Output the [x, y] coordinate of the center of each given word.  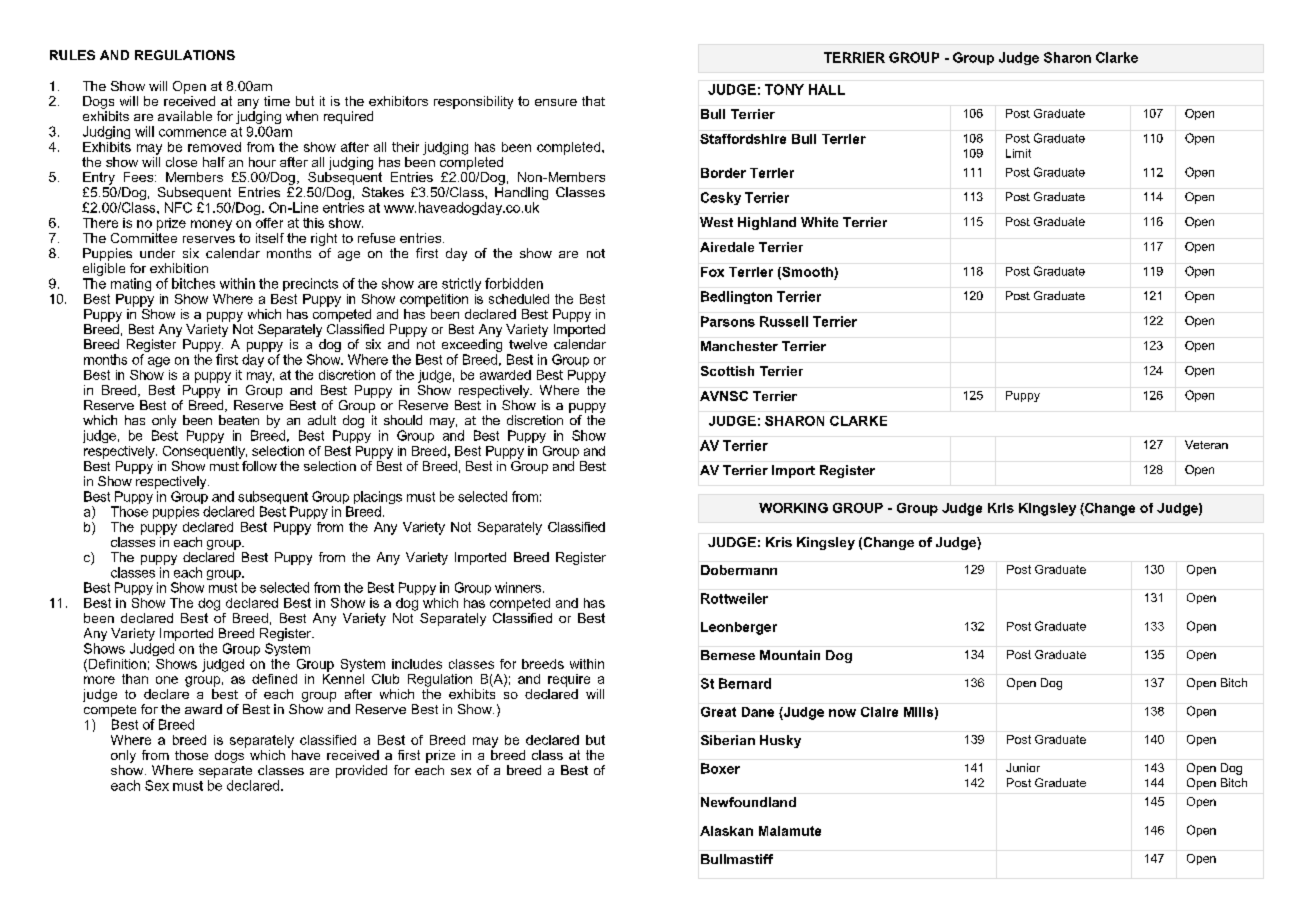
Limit [1018, 153]
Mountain [790, 655]
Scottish [727, 371]
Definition [117, 664]
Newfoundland [748, 802]
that [593, 101]
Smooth [806, 273]
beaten [239, 420]
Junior [1023, 767]
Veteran [1206, 444]
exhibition [179, 268]
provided [361, 771]
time [277, 101]
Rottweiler [734, 598]
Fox [712, 272]
